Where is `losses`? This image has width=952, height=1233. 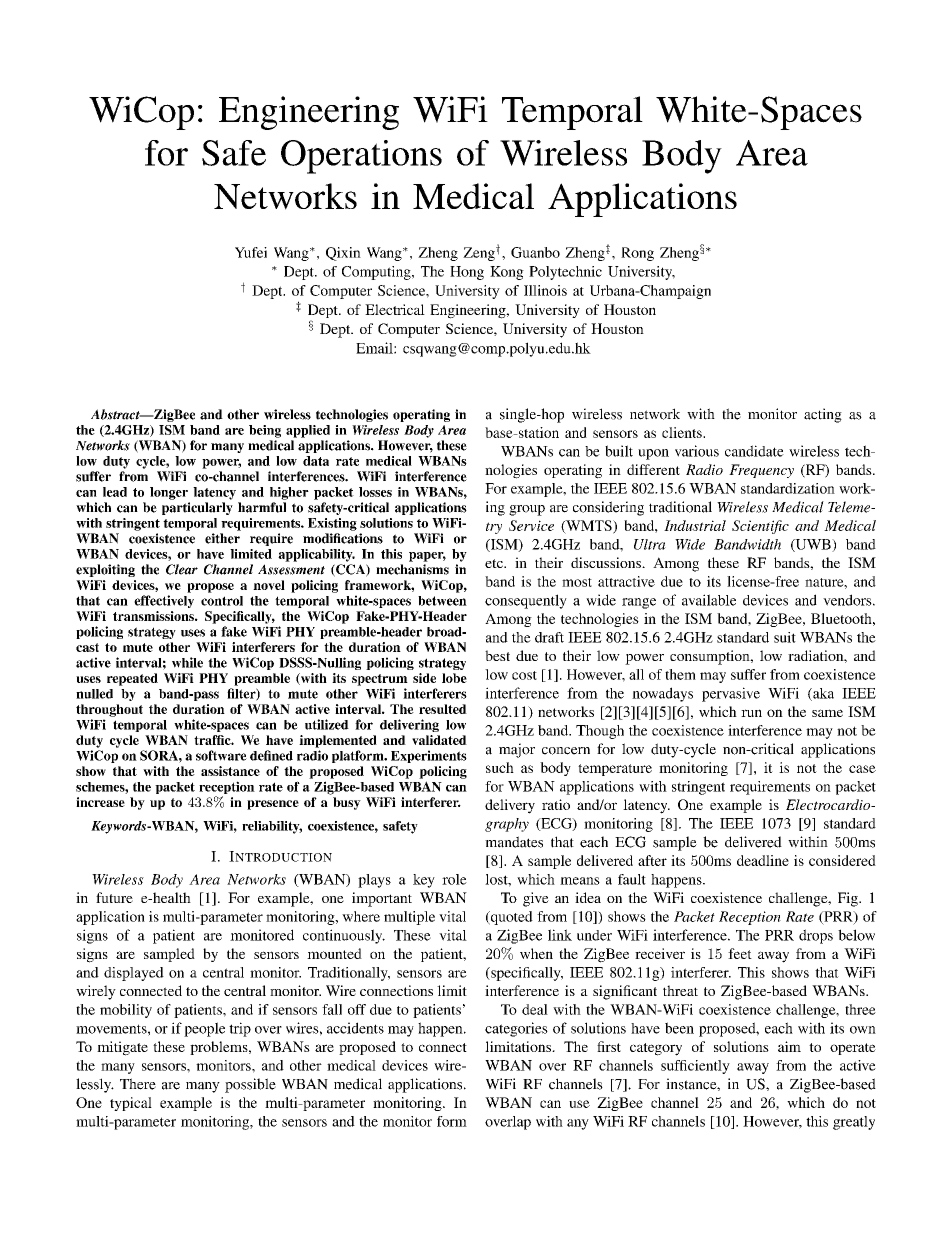 losses is located at coordinates (375, 492).
